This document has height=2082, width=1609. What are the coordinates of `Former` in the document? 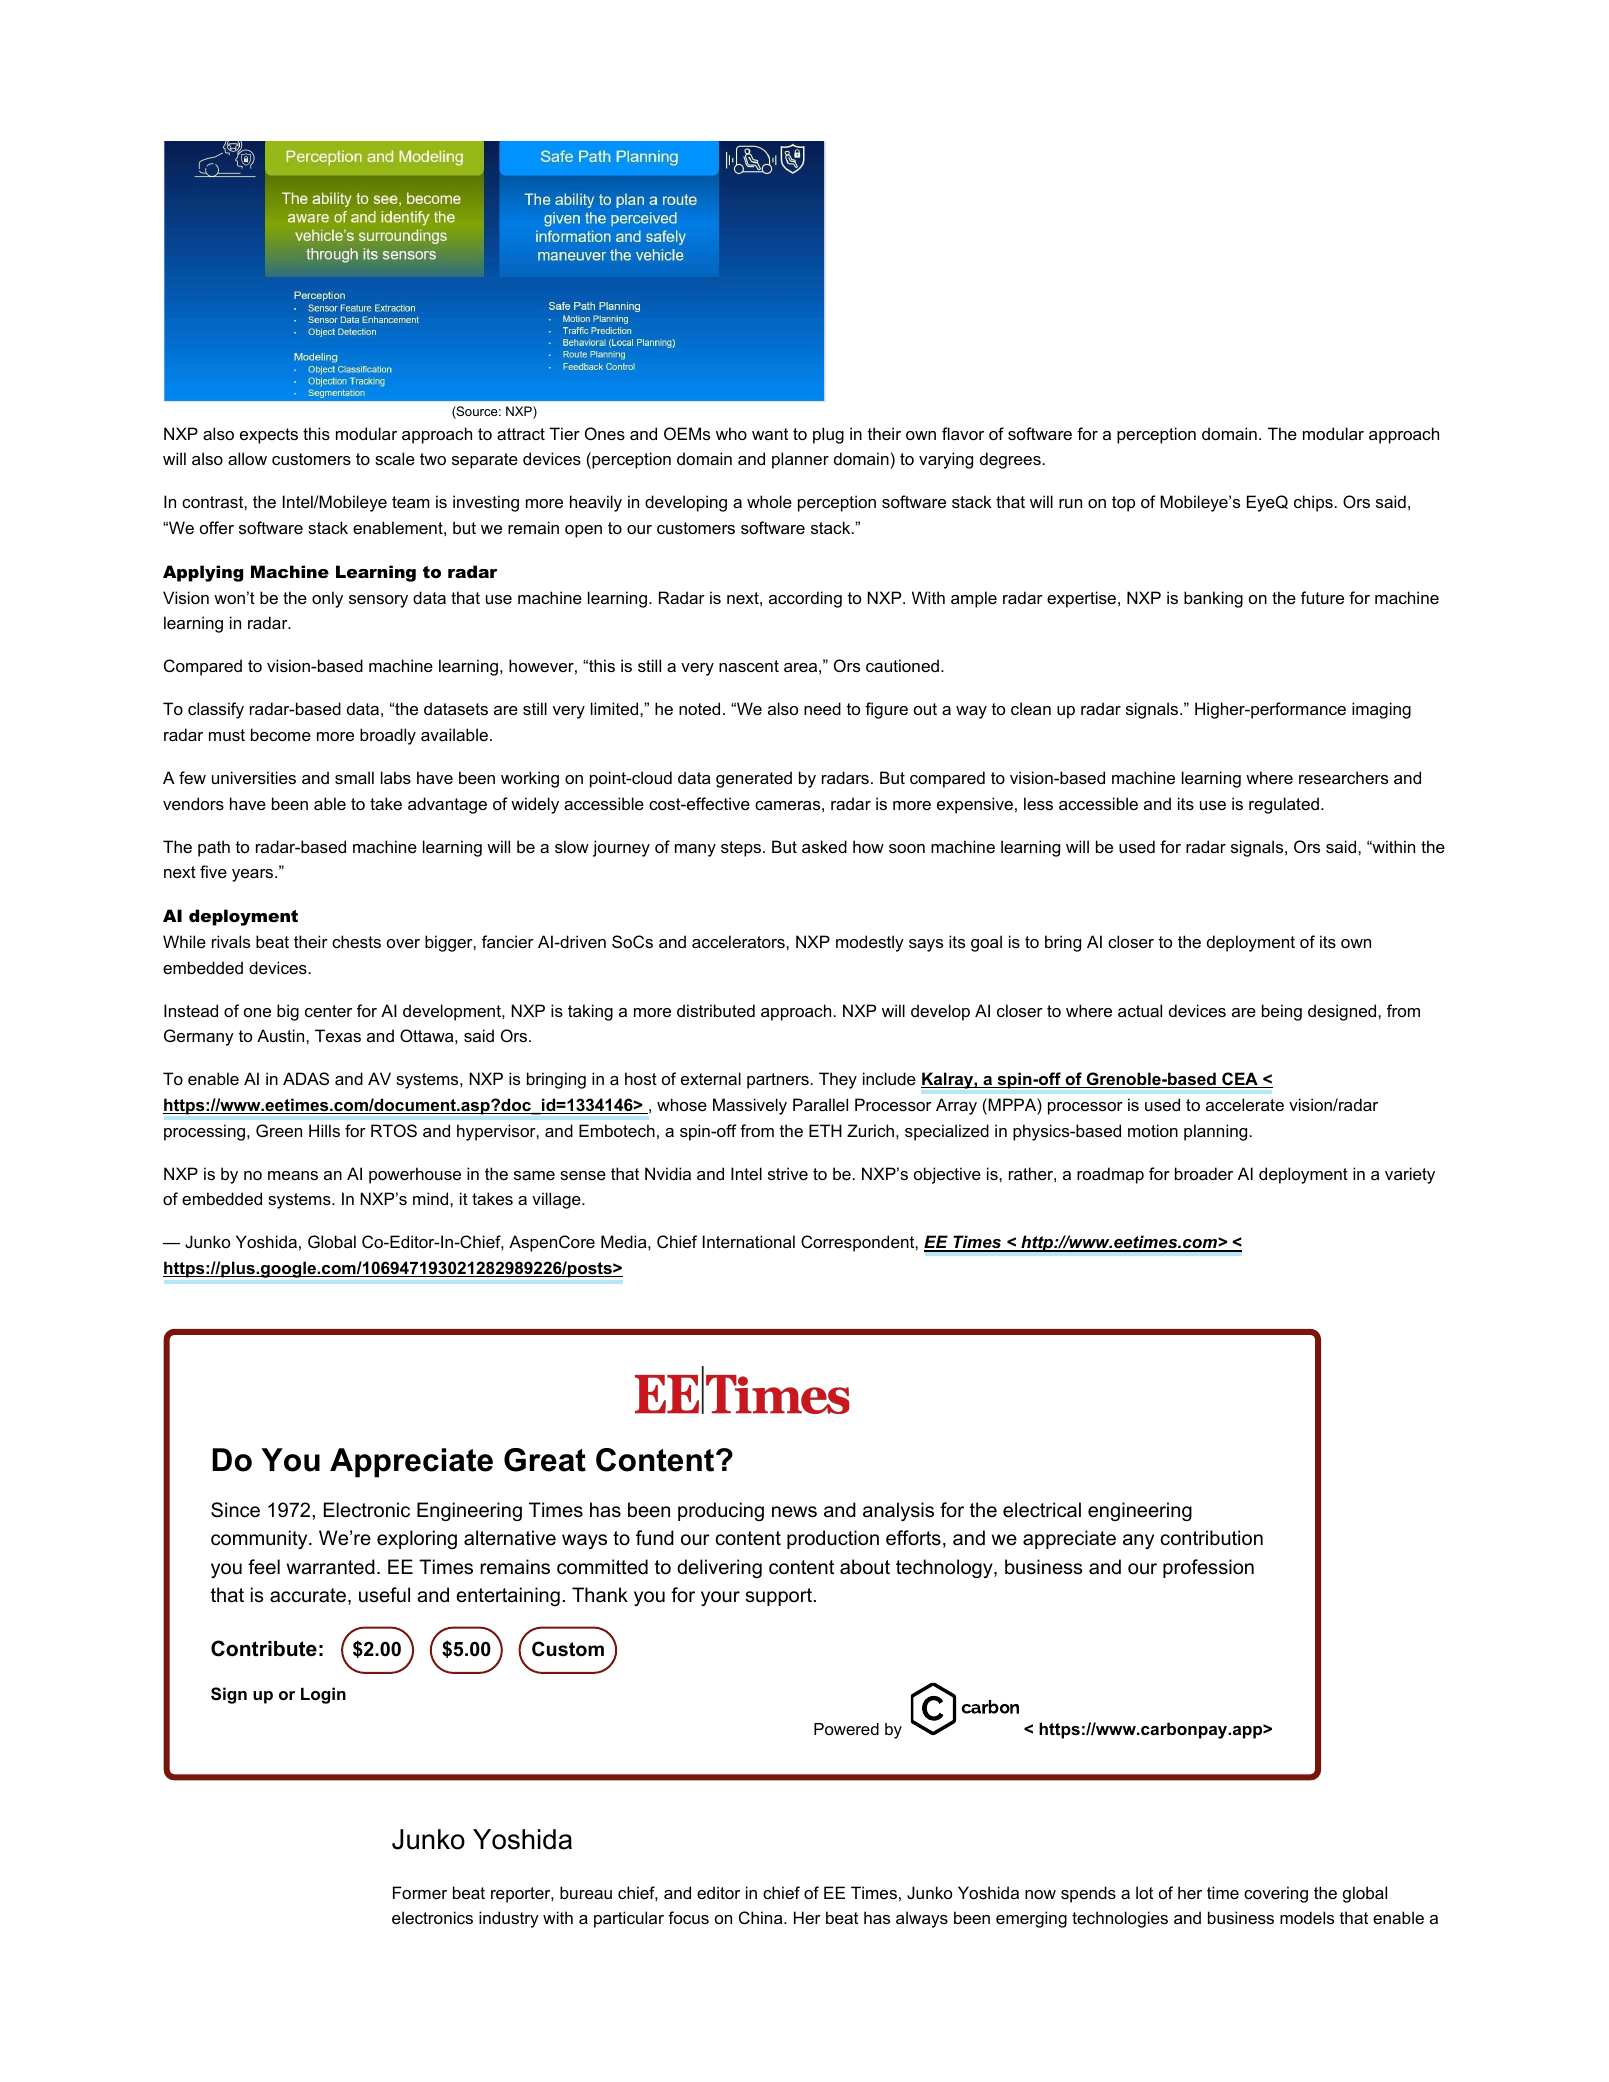 It's located at (420, 1892).
